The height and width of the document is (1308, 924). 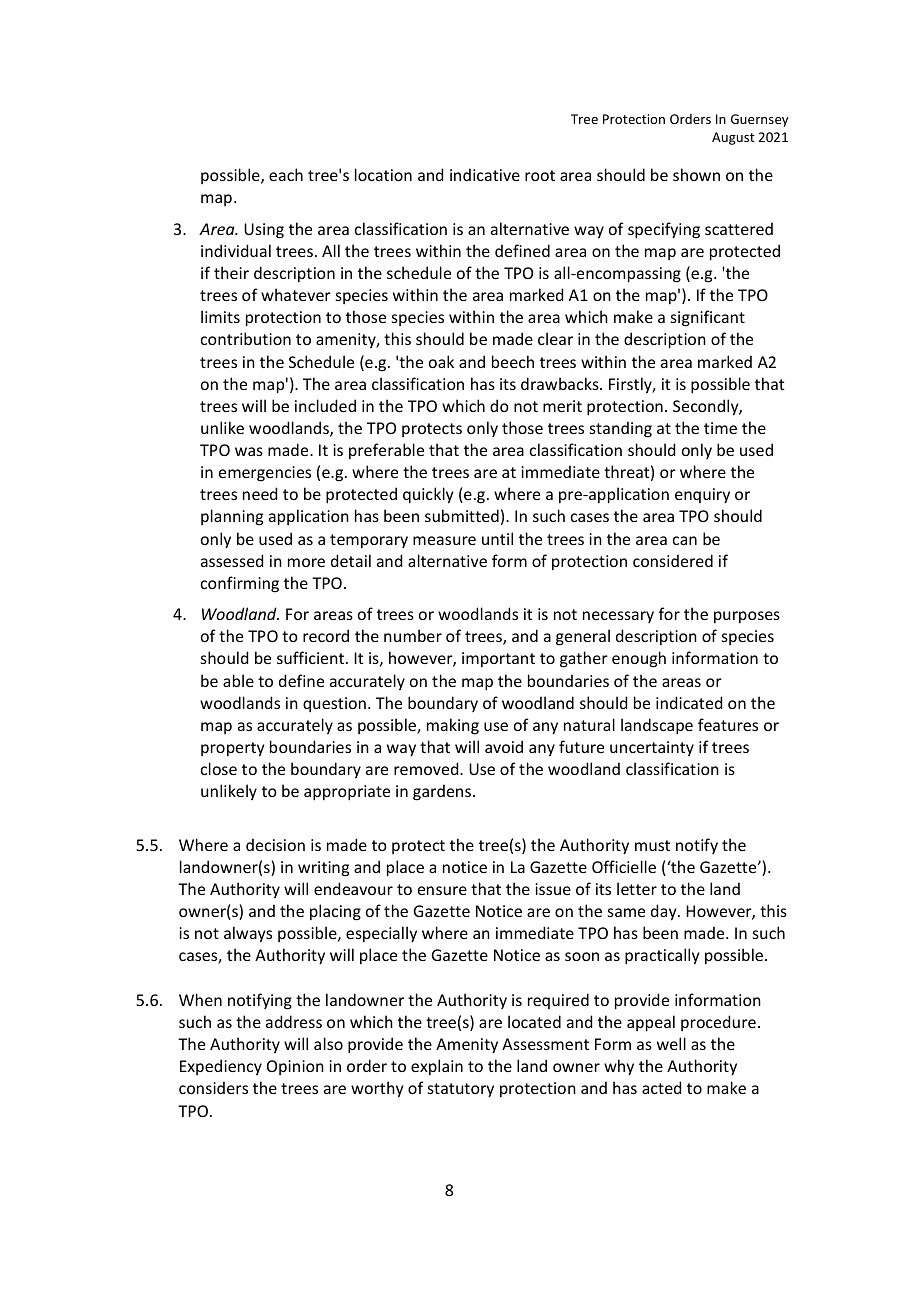 What do you see at coordinates (696, 174) in the document?
I see `shown` at bounding box center [696, 174].
